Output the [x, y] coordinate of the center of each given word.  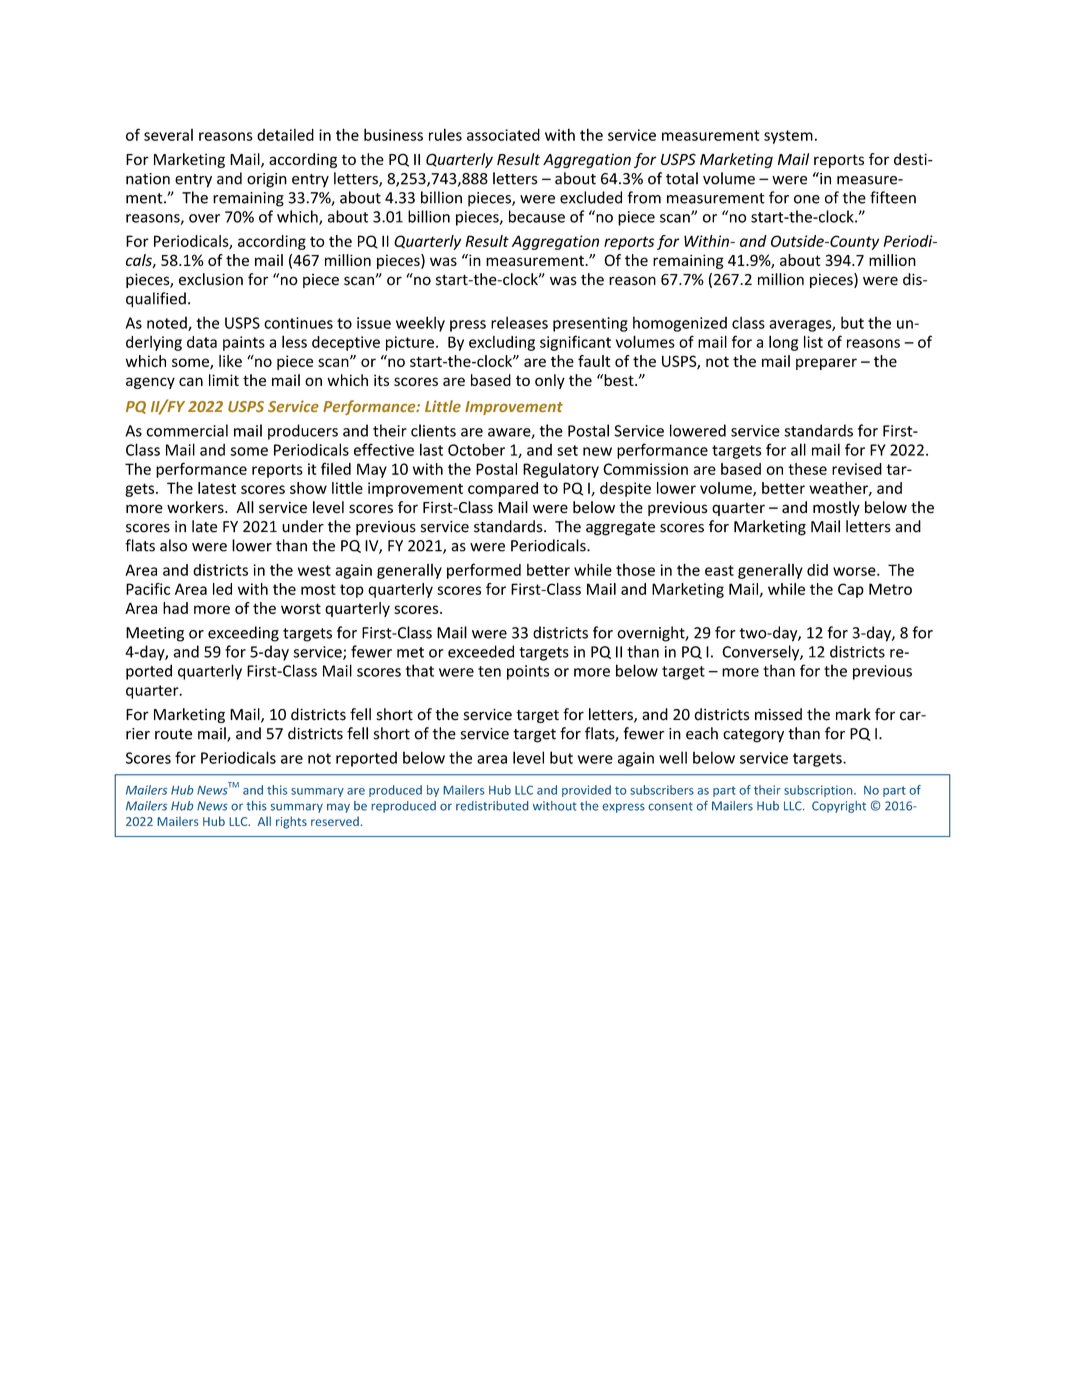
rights [291, 822]
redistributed [492, 806]
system [788, 137]
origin [267, 180]
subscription [819, 791]
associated [503, 135]
